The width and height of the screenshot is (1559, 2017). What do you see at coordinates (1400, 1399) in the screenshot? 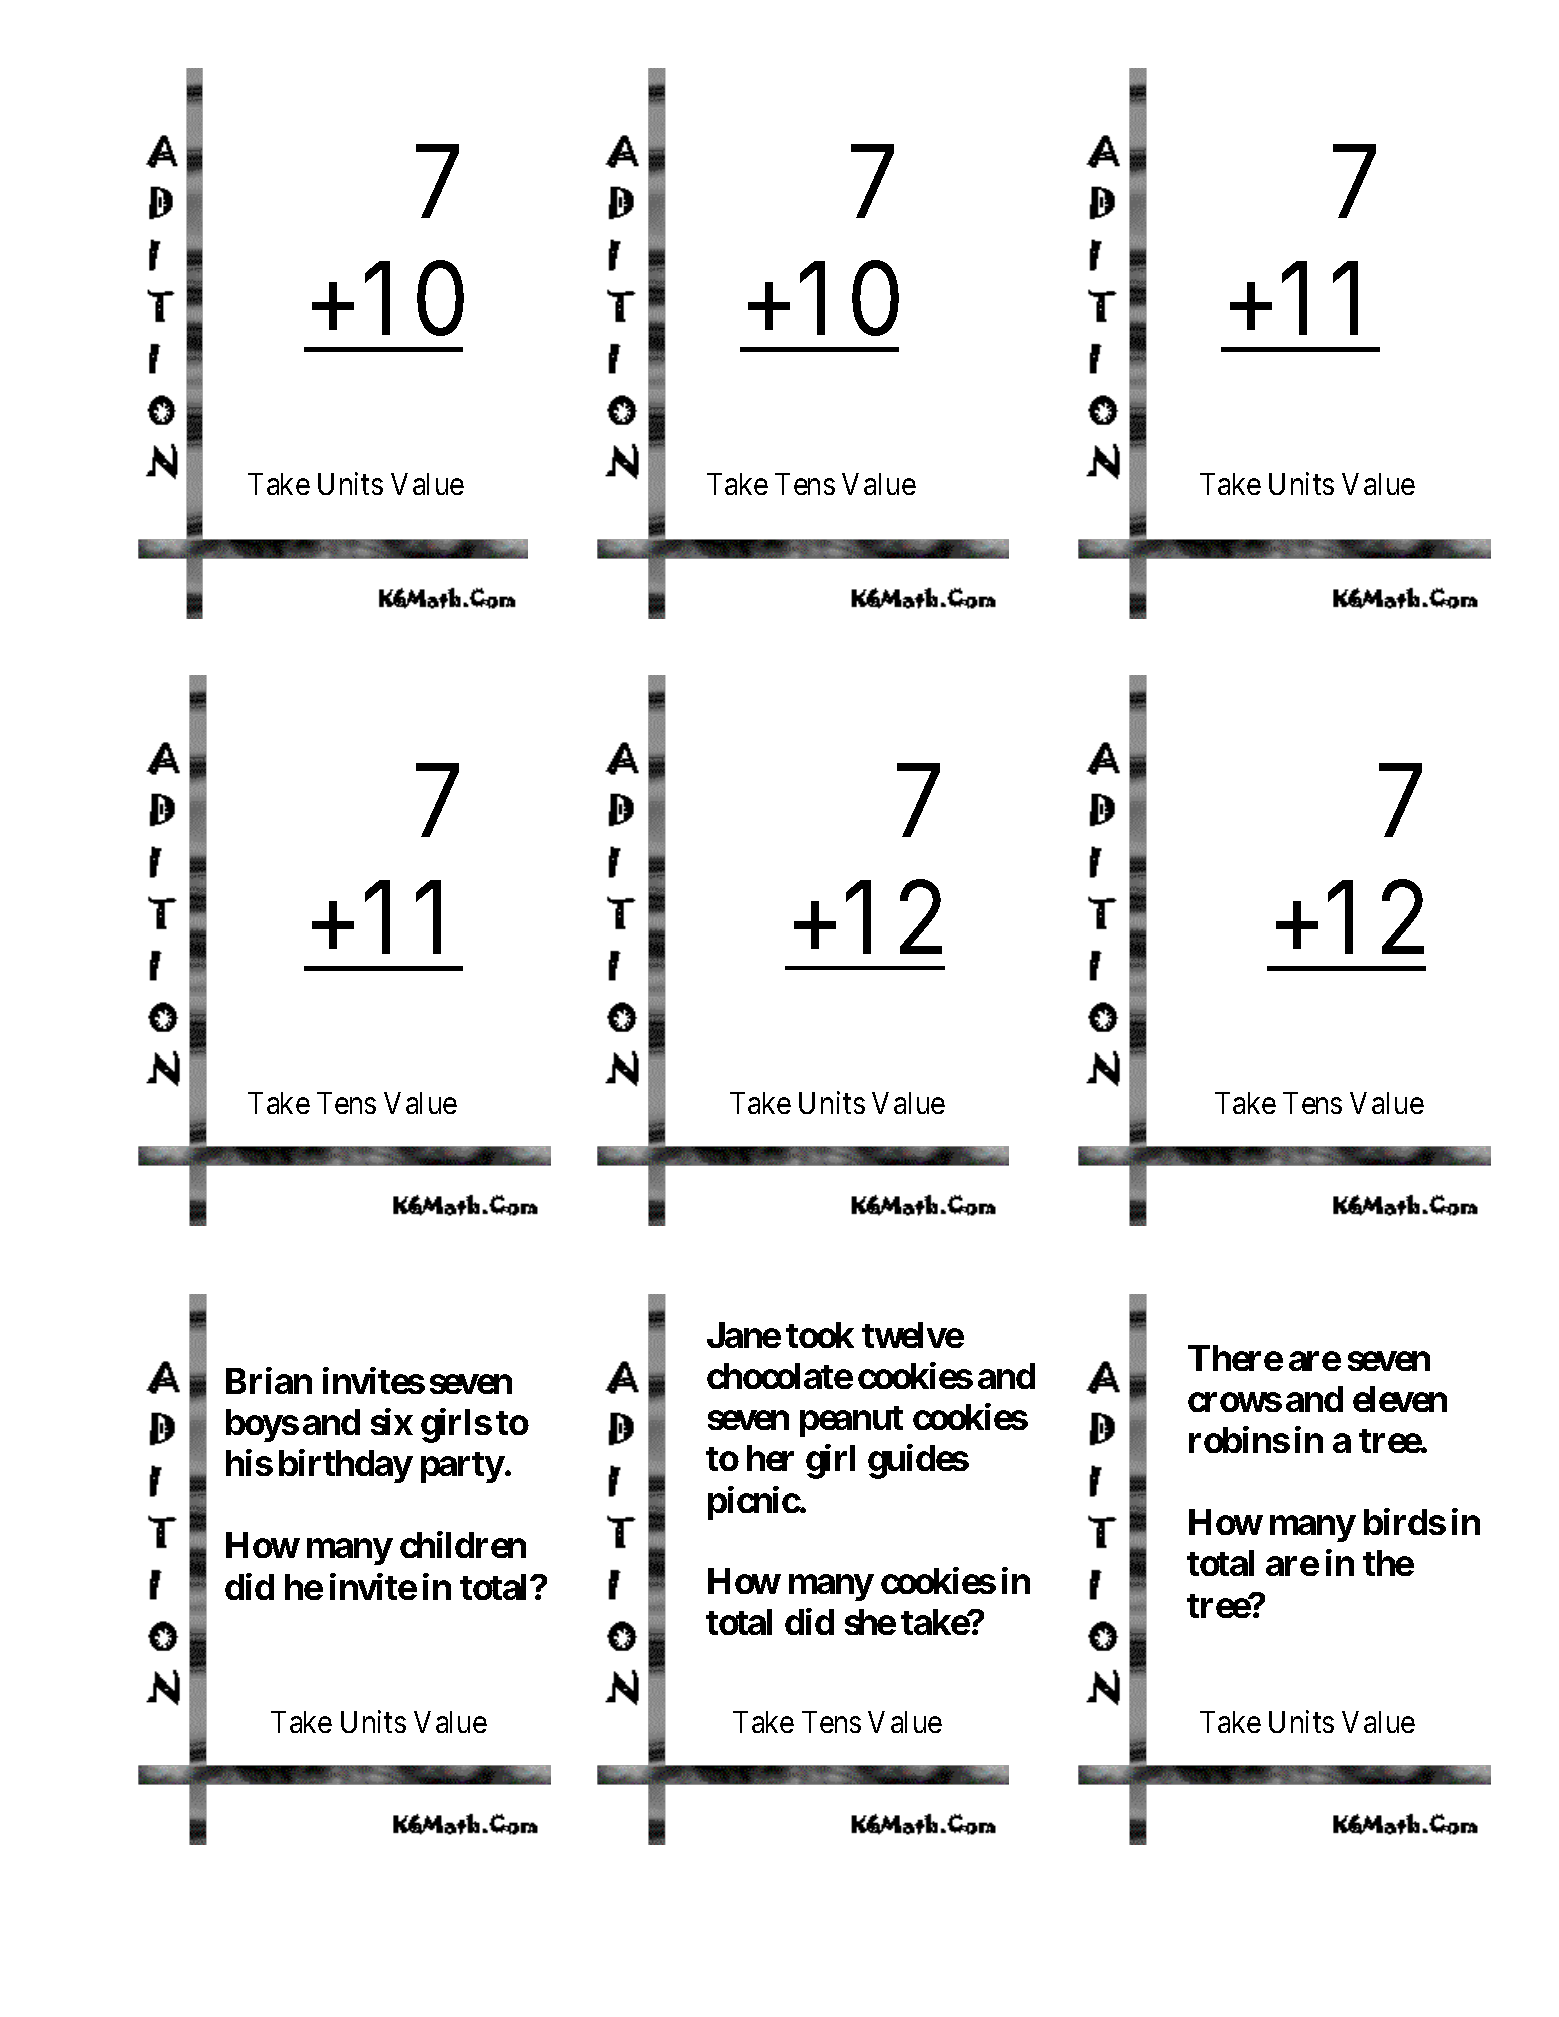
I see `eleven` at bounding box center [1400, 1399].
